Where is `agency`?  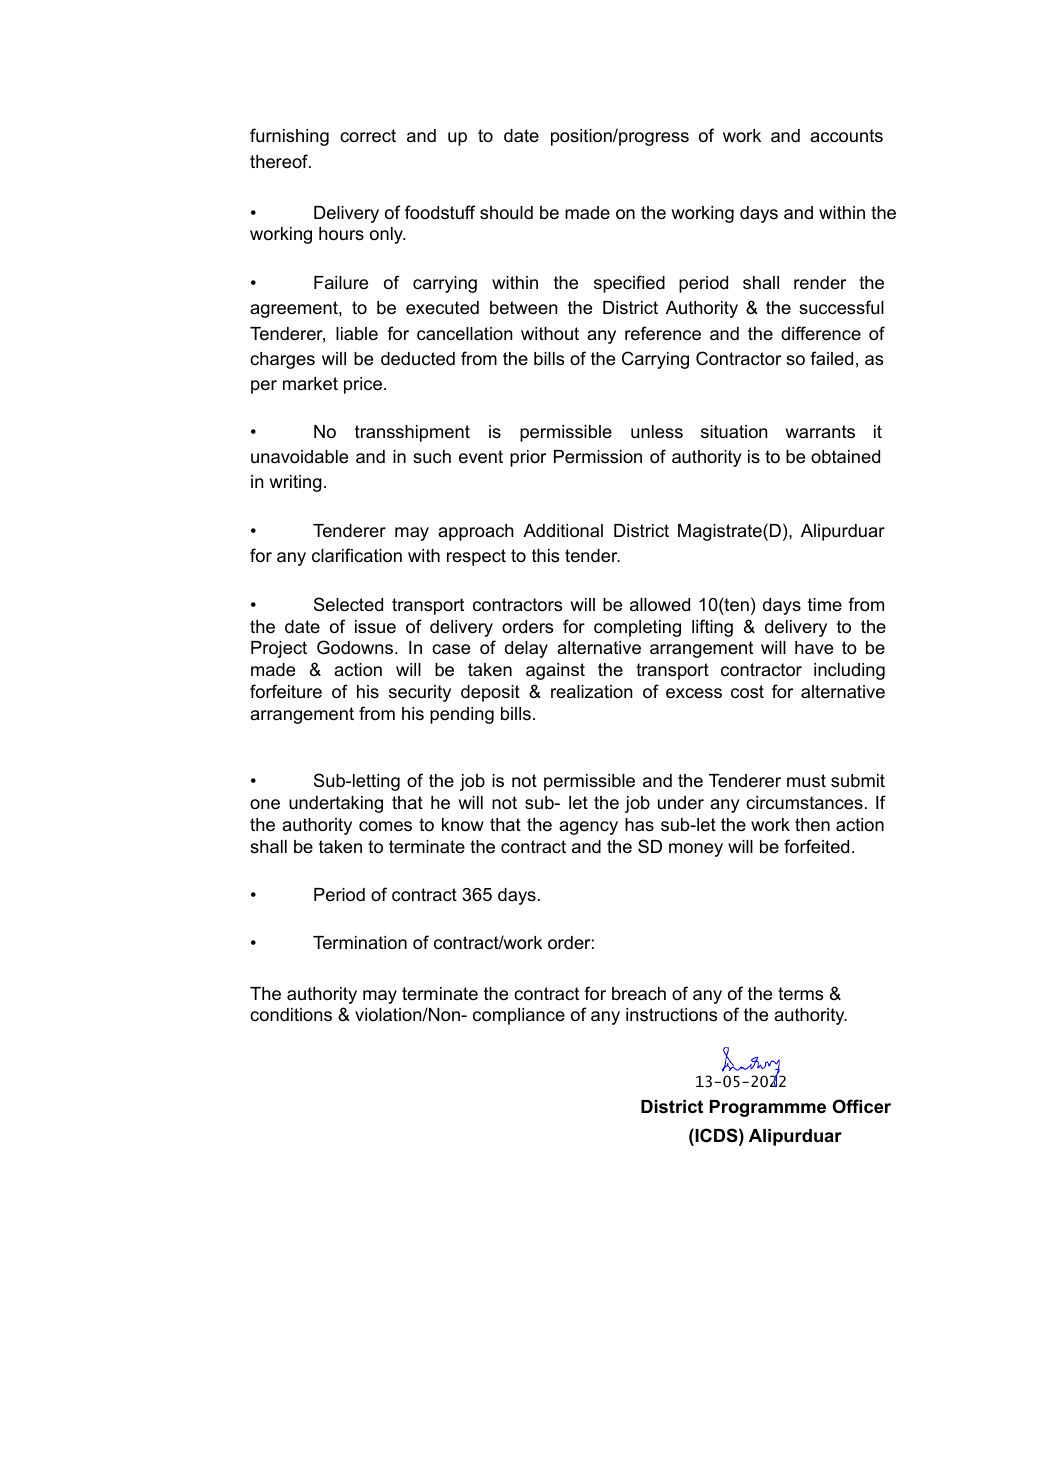
agency is located at coordinates (588, 828).
